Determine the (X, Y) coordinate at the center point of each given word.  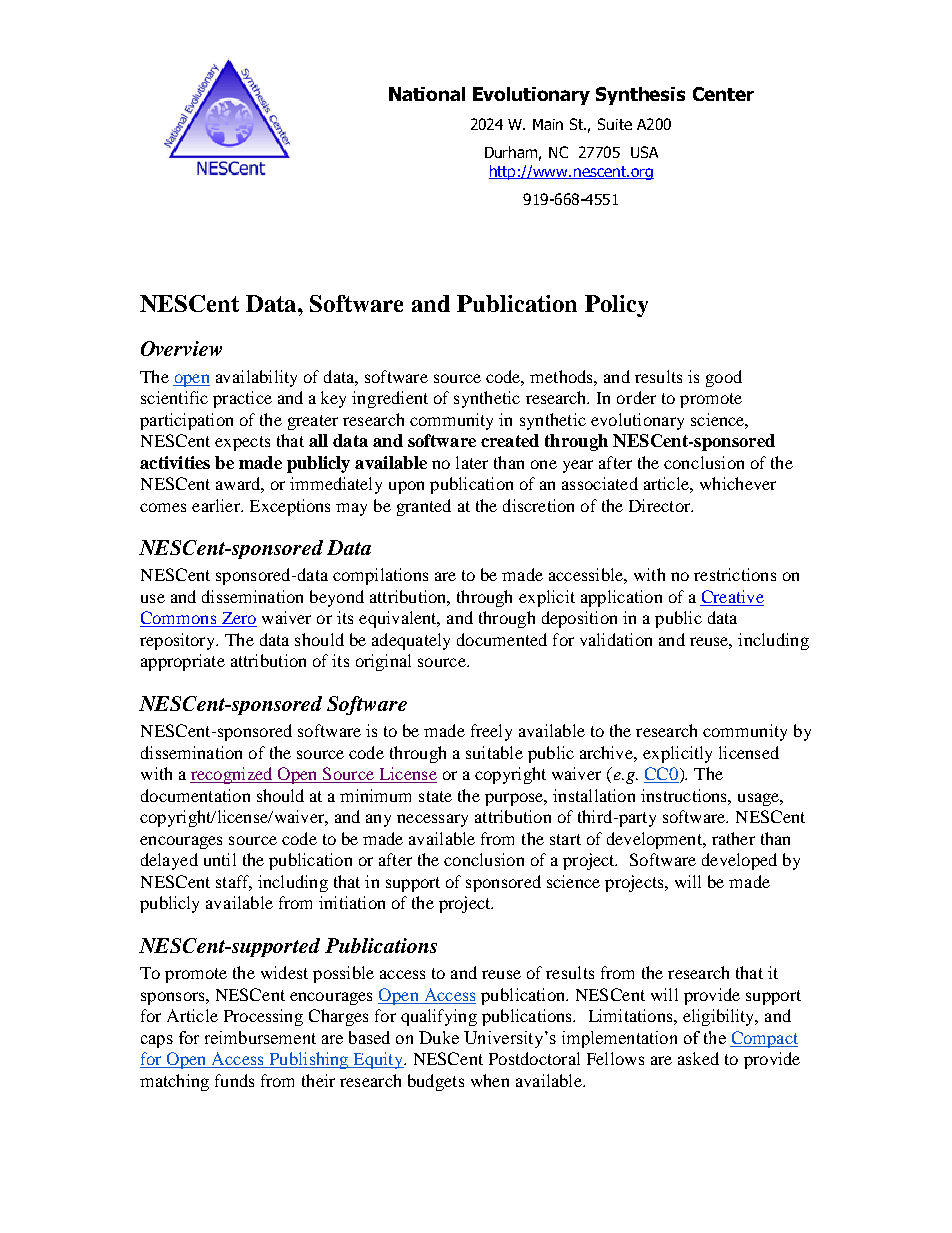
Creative (732, 598)
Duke (439, 1037)
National (427, 94)
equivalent (399, 619)
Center (723, 94)
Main (548, 124)
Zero (238, 619)
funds (234, 1080)
